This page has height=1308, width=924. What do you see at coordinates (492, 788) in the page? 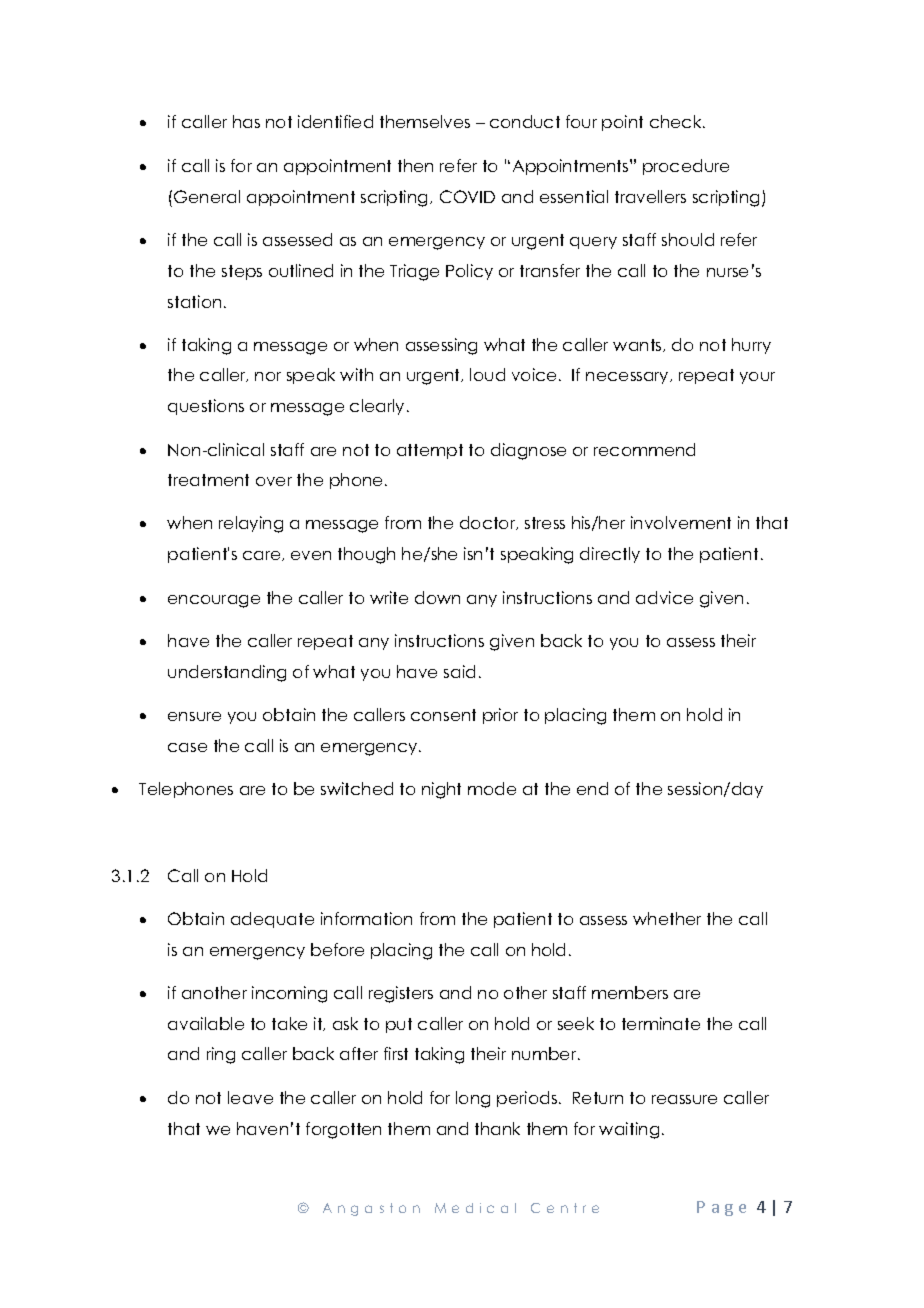
I see `mode` at bounding box center [492, 788].
